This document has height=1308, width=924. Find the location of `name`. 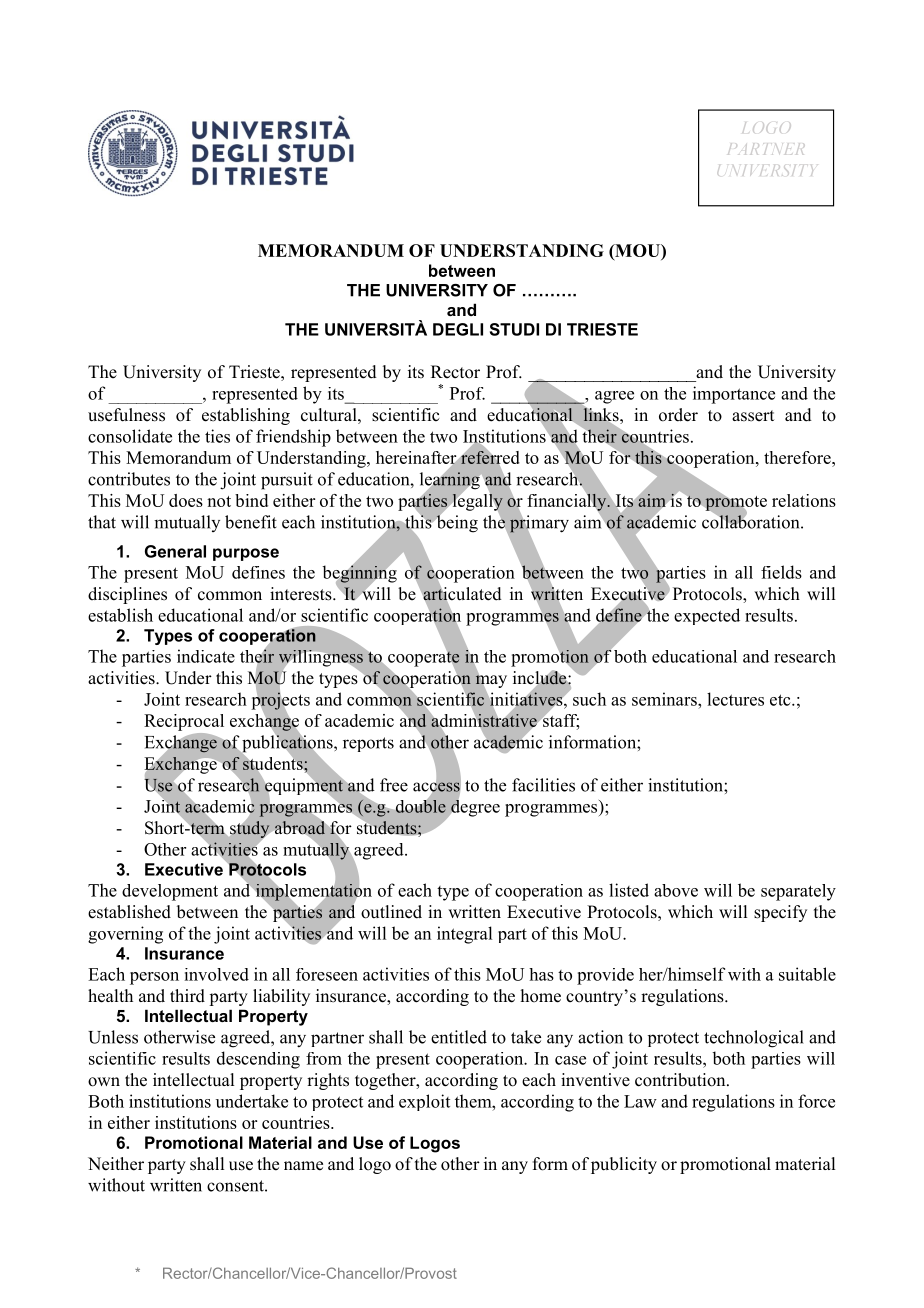

name is located at coordinates (303, 1166).
